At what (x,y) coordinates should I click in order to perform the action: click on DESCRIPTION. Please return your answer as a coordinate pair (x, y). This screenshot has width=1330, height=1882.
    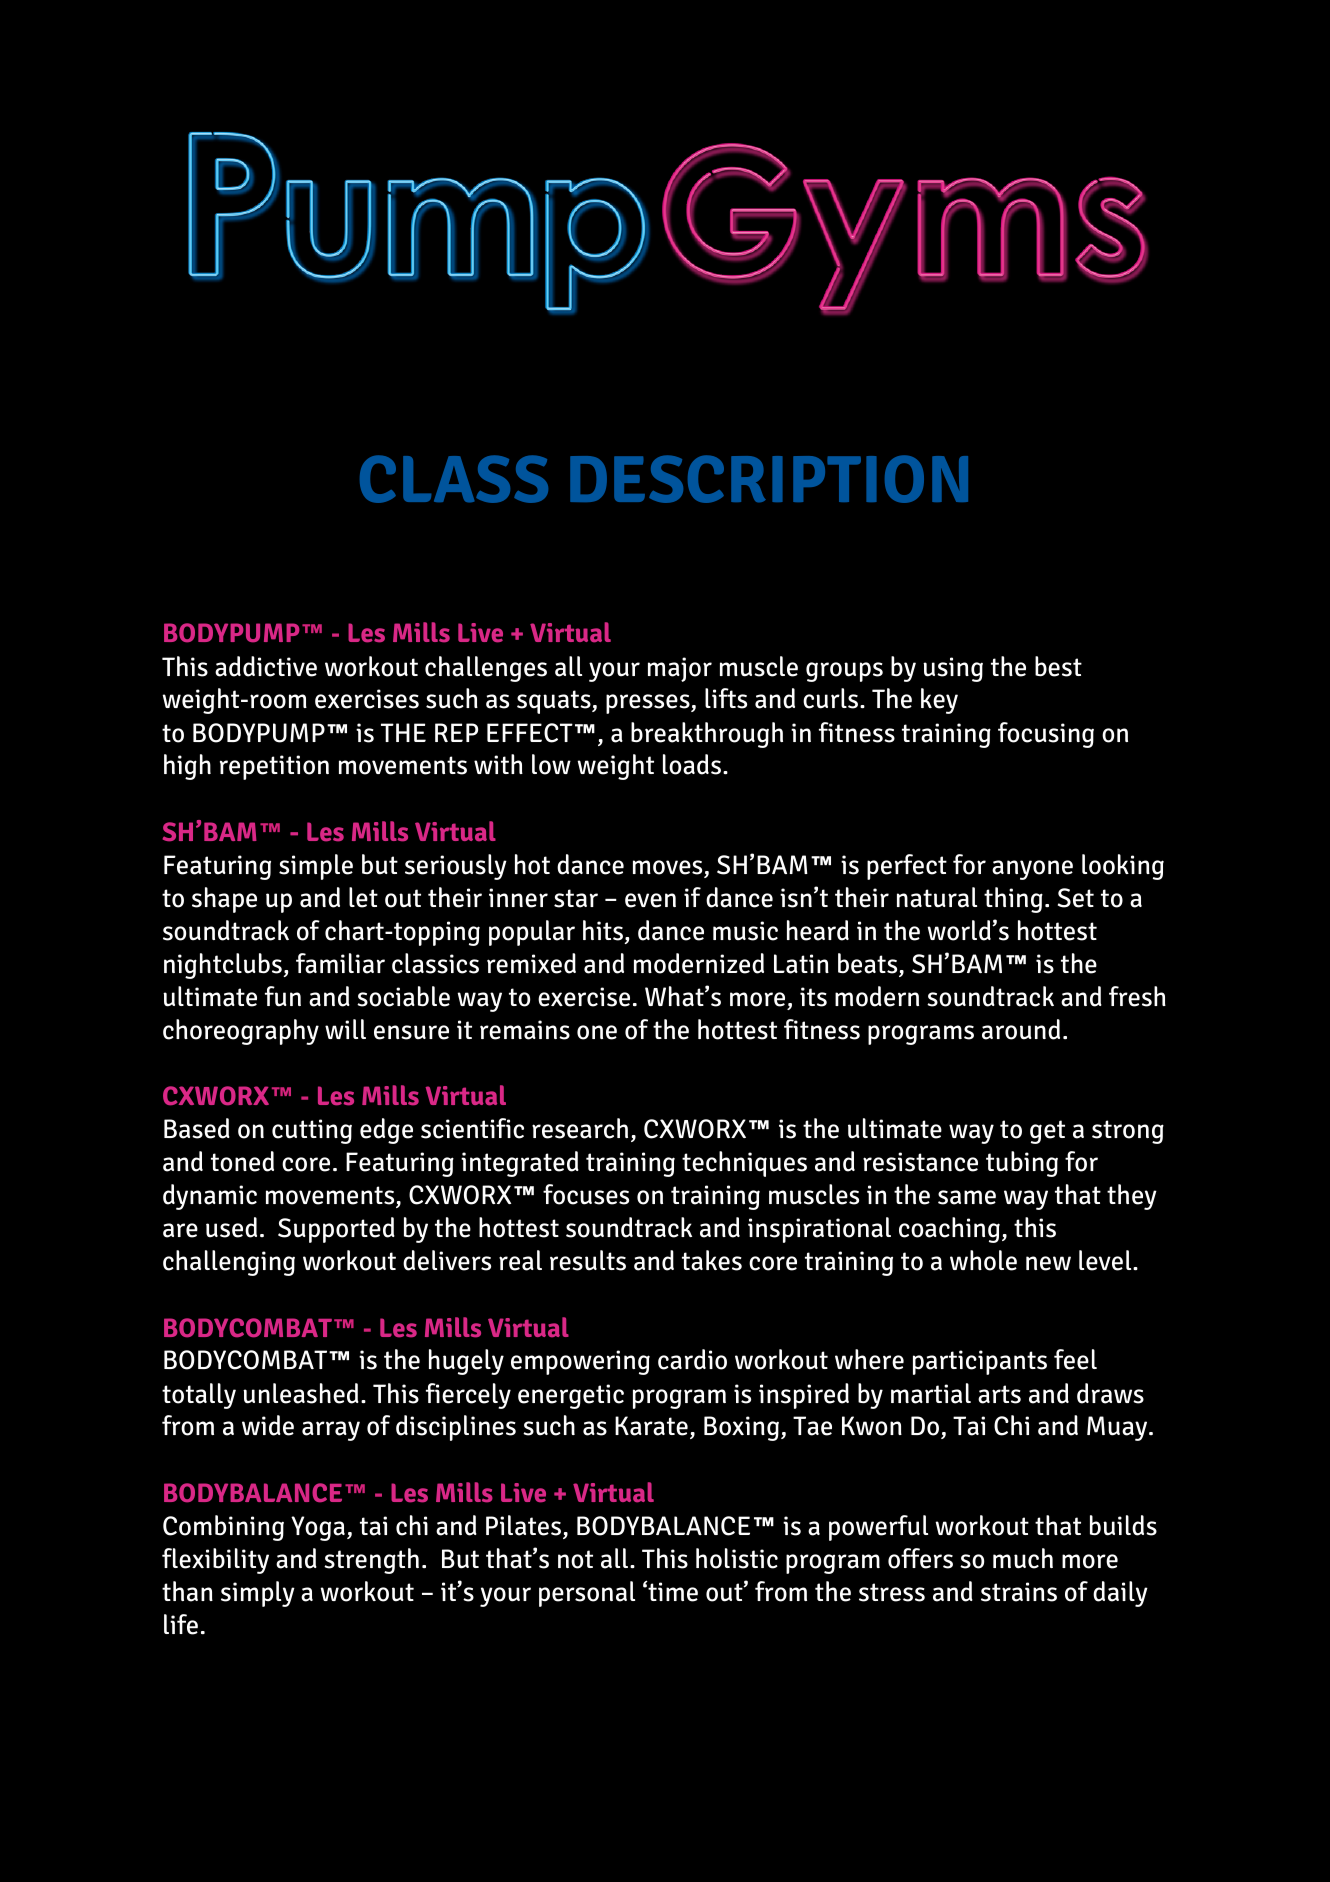
    Looking at the image, I should click on (769, 479).
